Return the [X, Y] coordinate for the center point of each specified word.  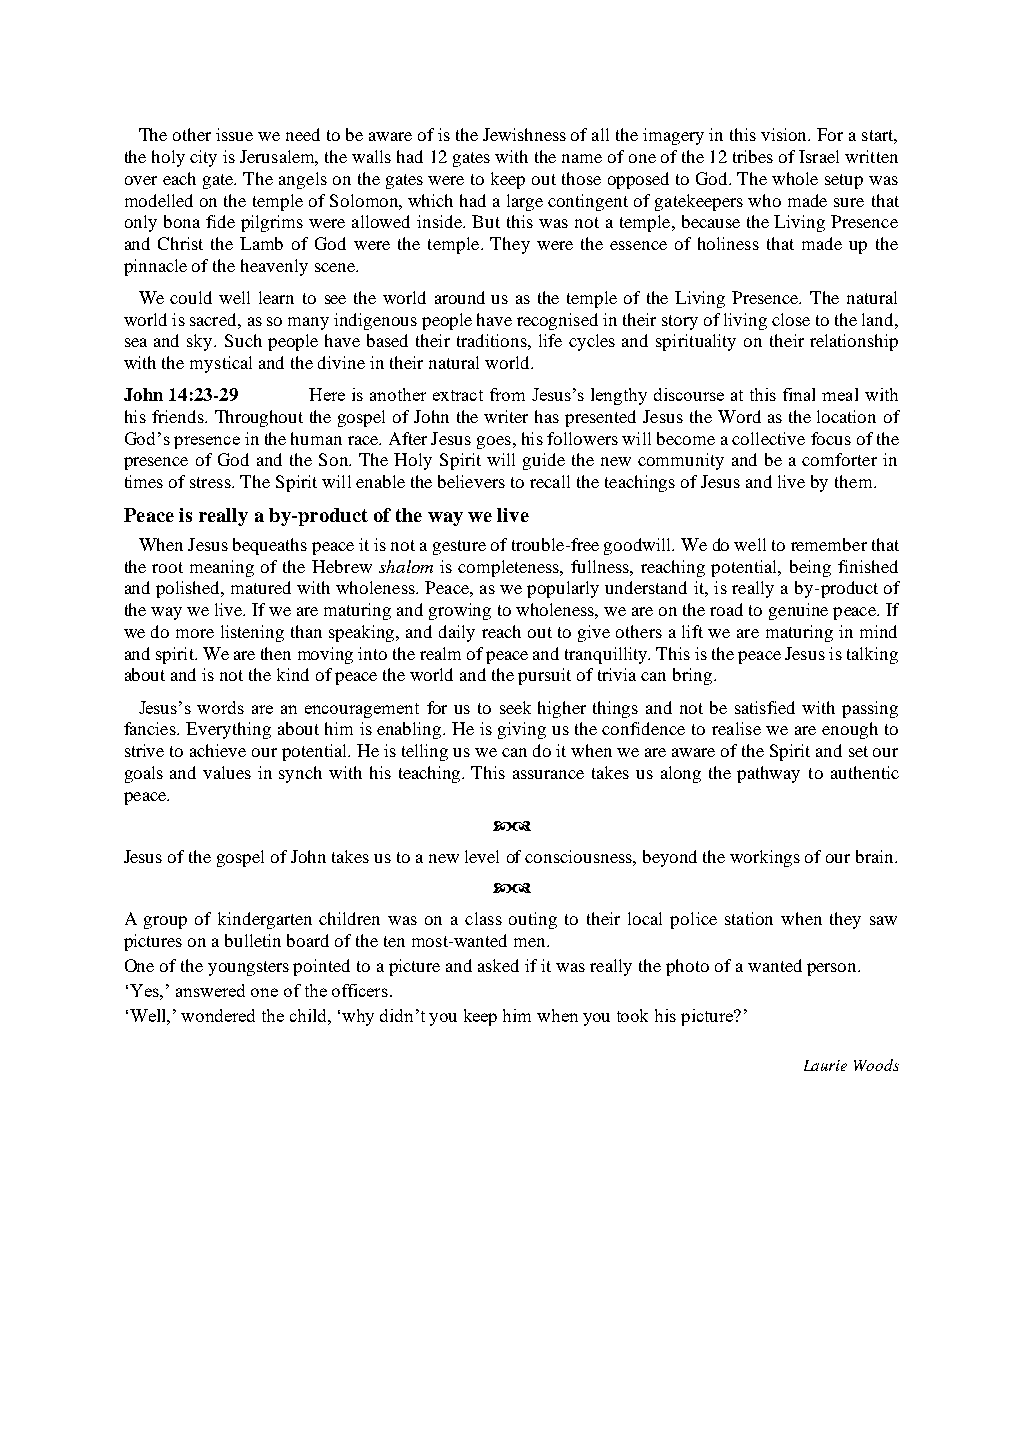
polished [189, 589]
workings [765, 858]
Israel [819, 156]
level [482, 856]
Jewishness [524, 134]
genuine [798, 611]
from [507, 394]
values [227, 772]
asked [498, 965]
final [799, 394]
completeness [510, 568]
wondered [218, 1015]
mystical [221, 364]
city [203, 158]
